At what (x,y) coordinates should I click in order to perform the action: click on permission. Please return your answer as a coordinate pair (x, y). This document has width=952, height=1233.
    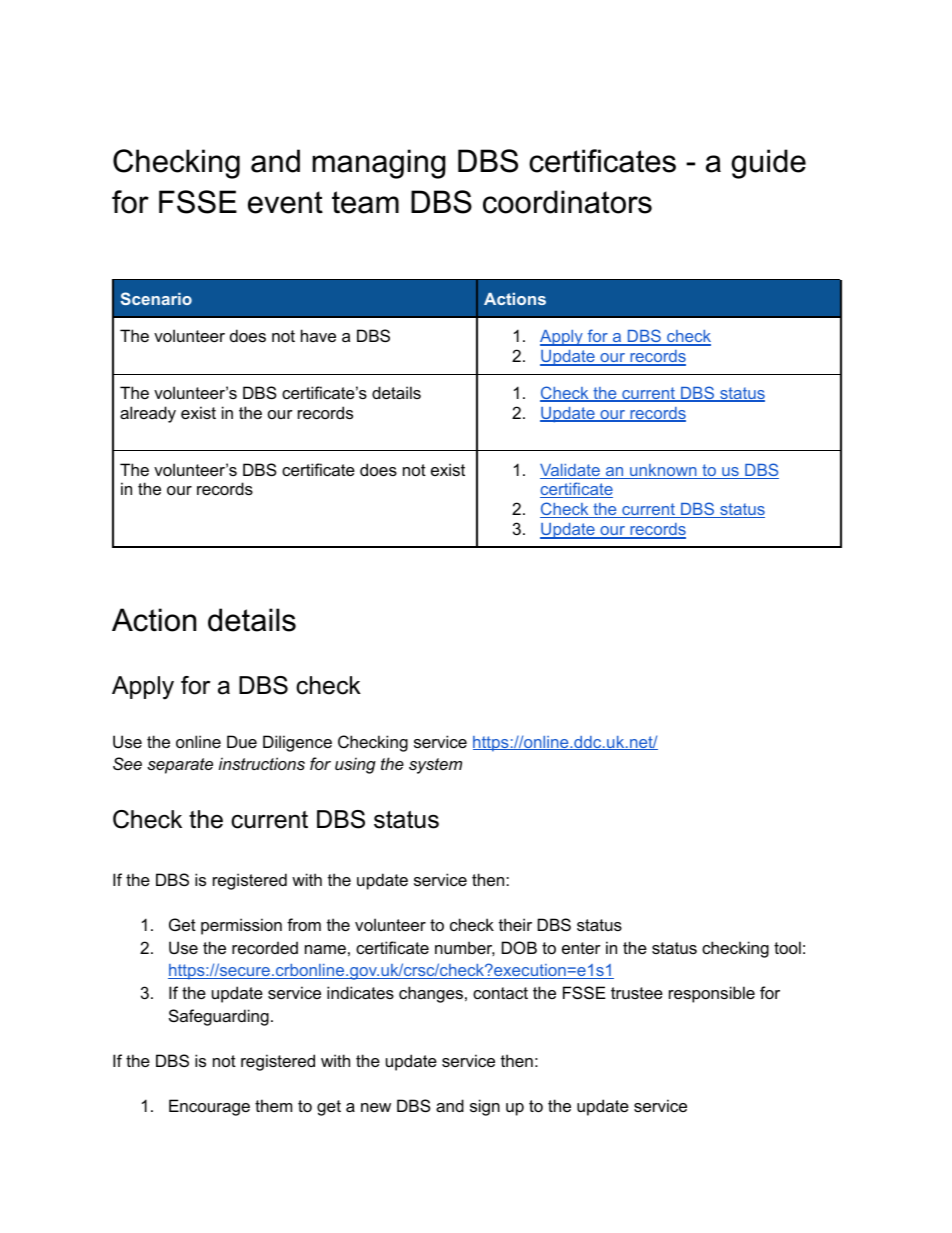
    Looking at the image, I should click on (241, 926).
